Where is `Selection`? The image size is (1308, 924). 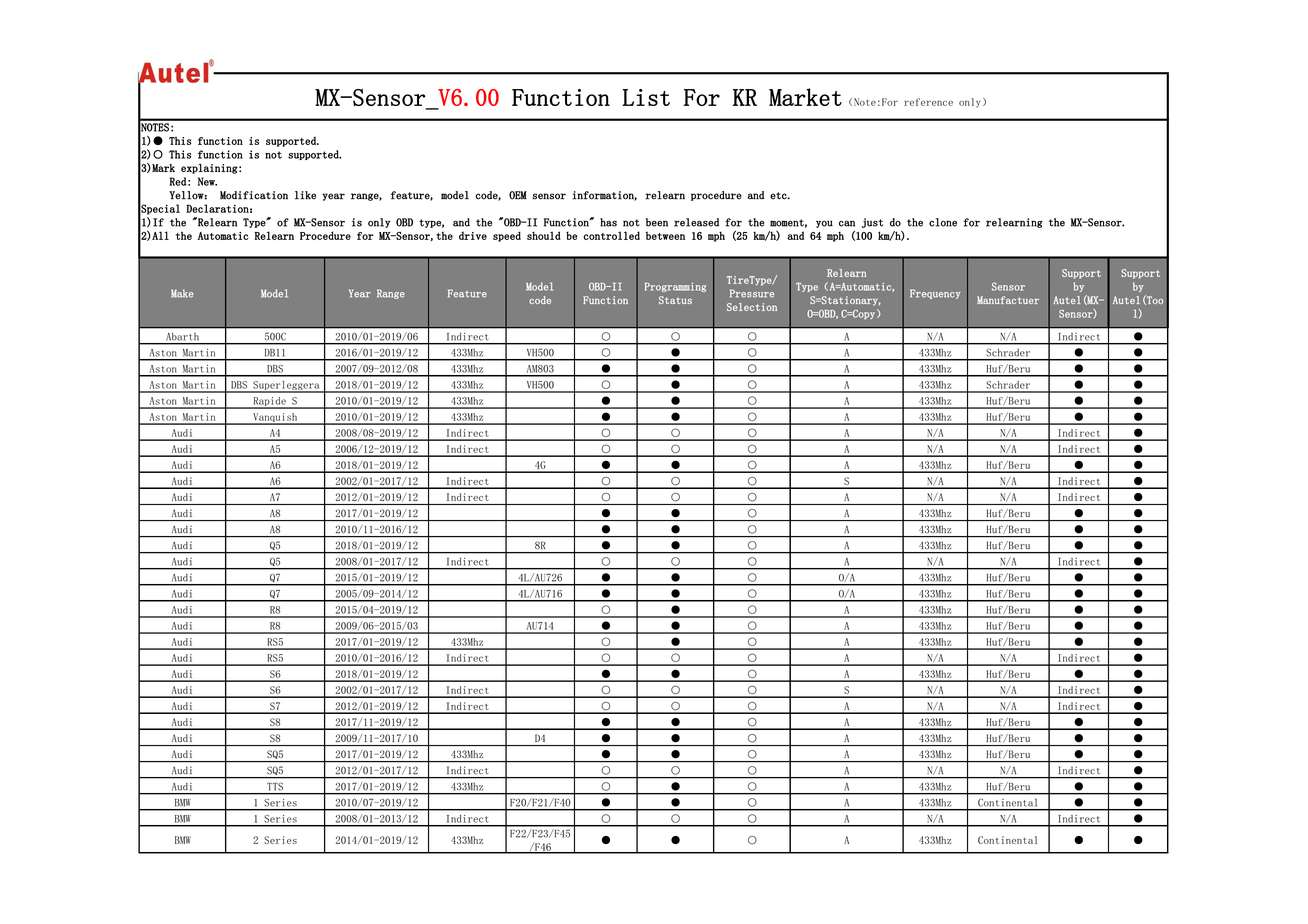 Selection is located at coordinates (752, 307).
